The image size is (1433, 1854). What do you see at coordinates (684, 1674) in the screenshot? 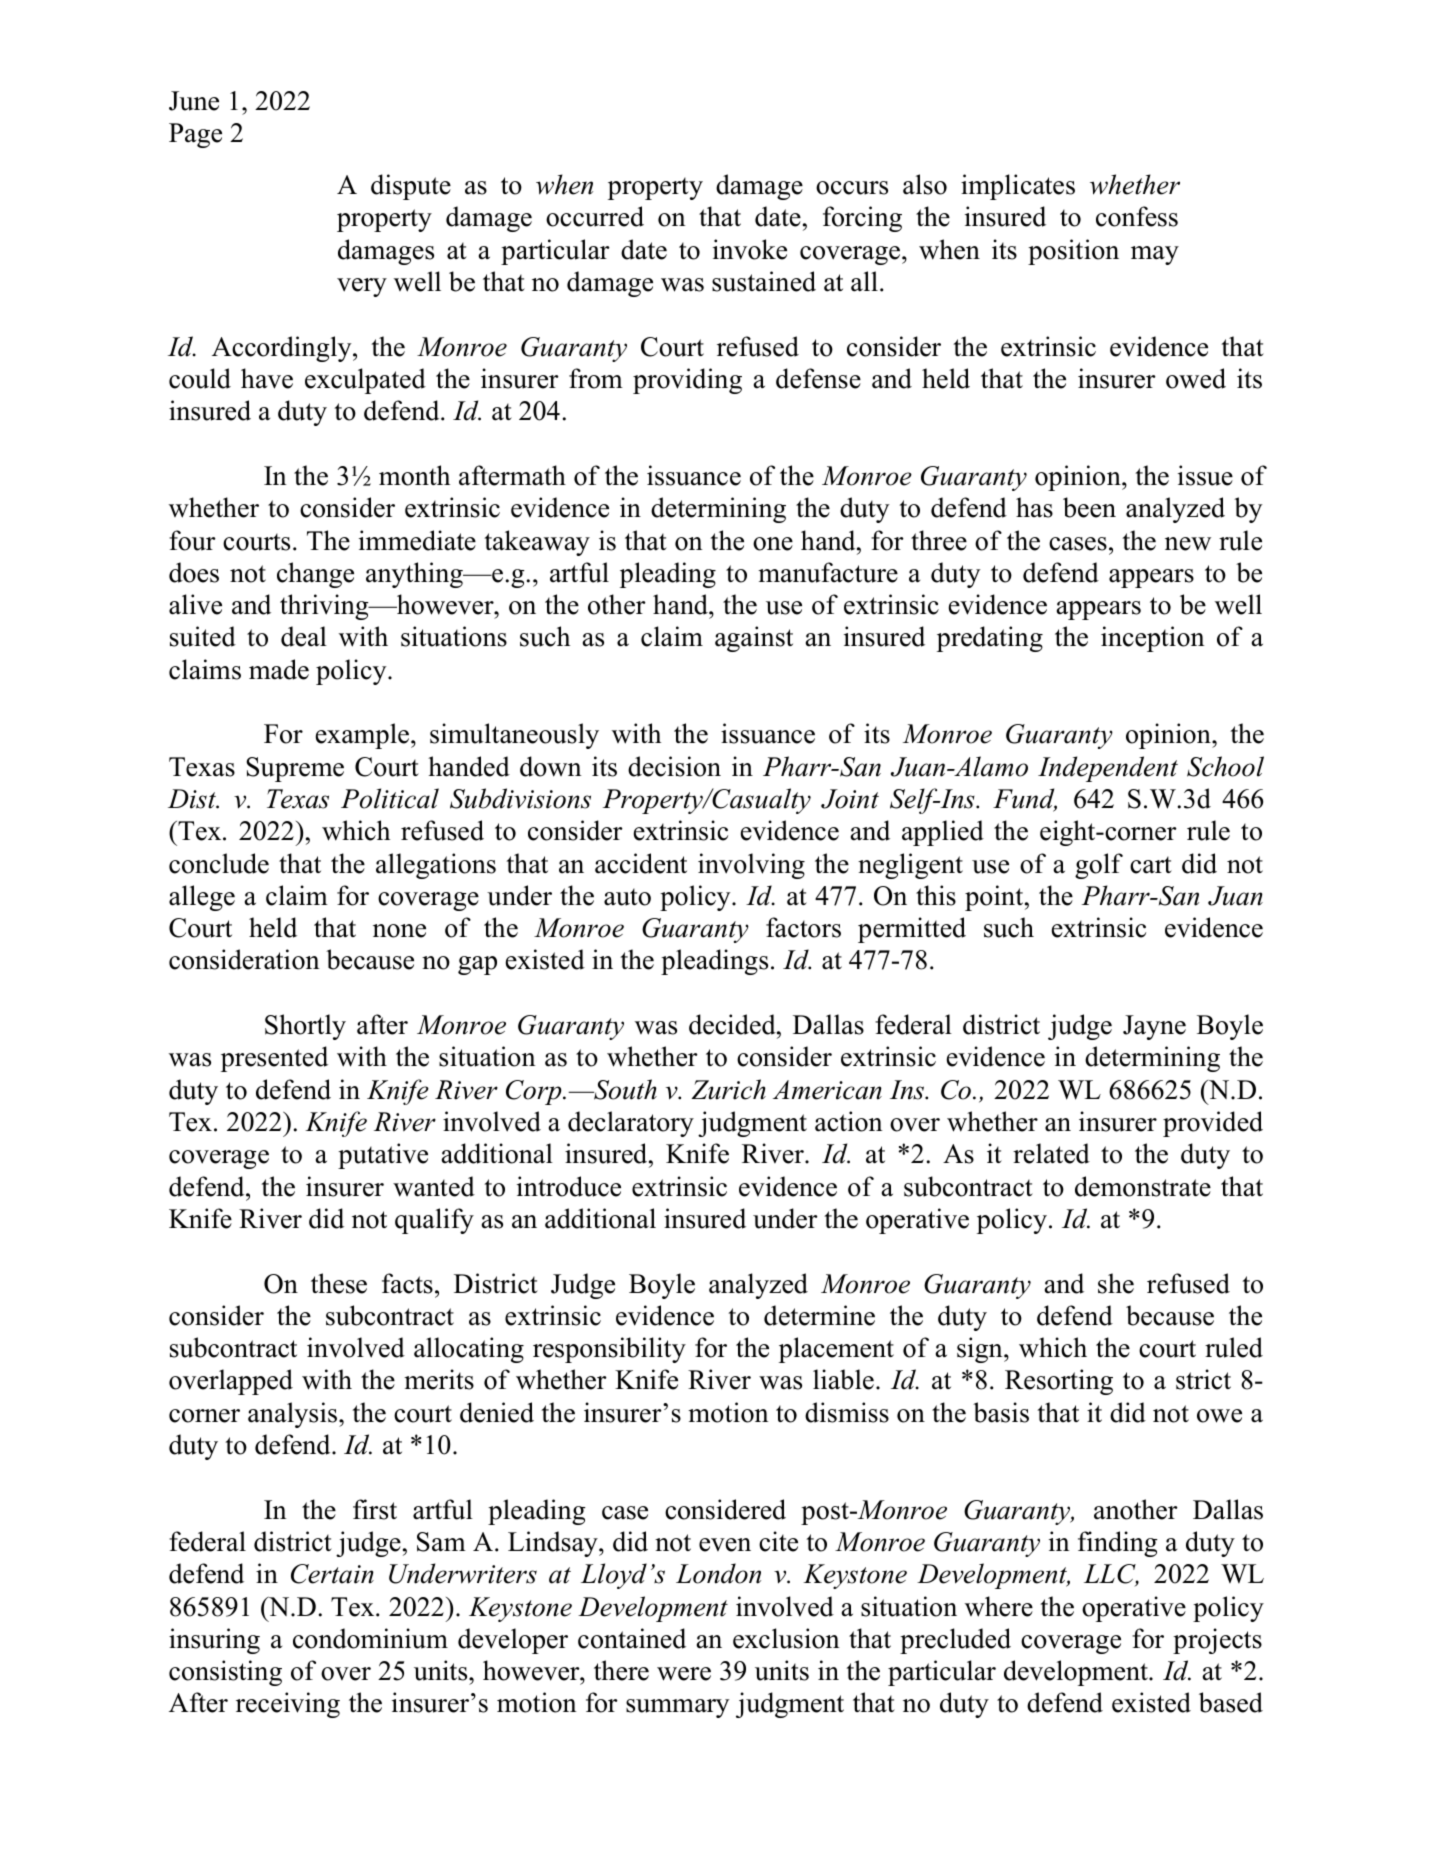
I see `were` at bounding box center [684, 1674].
